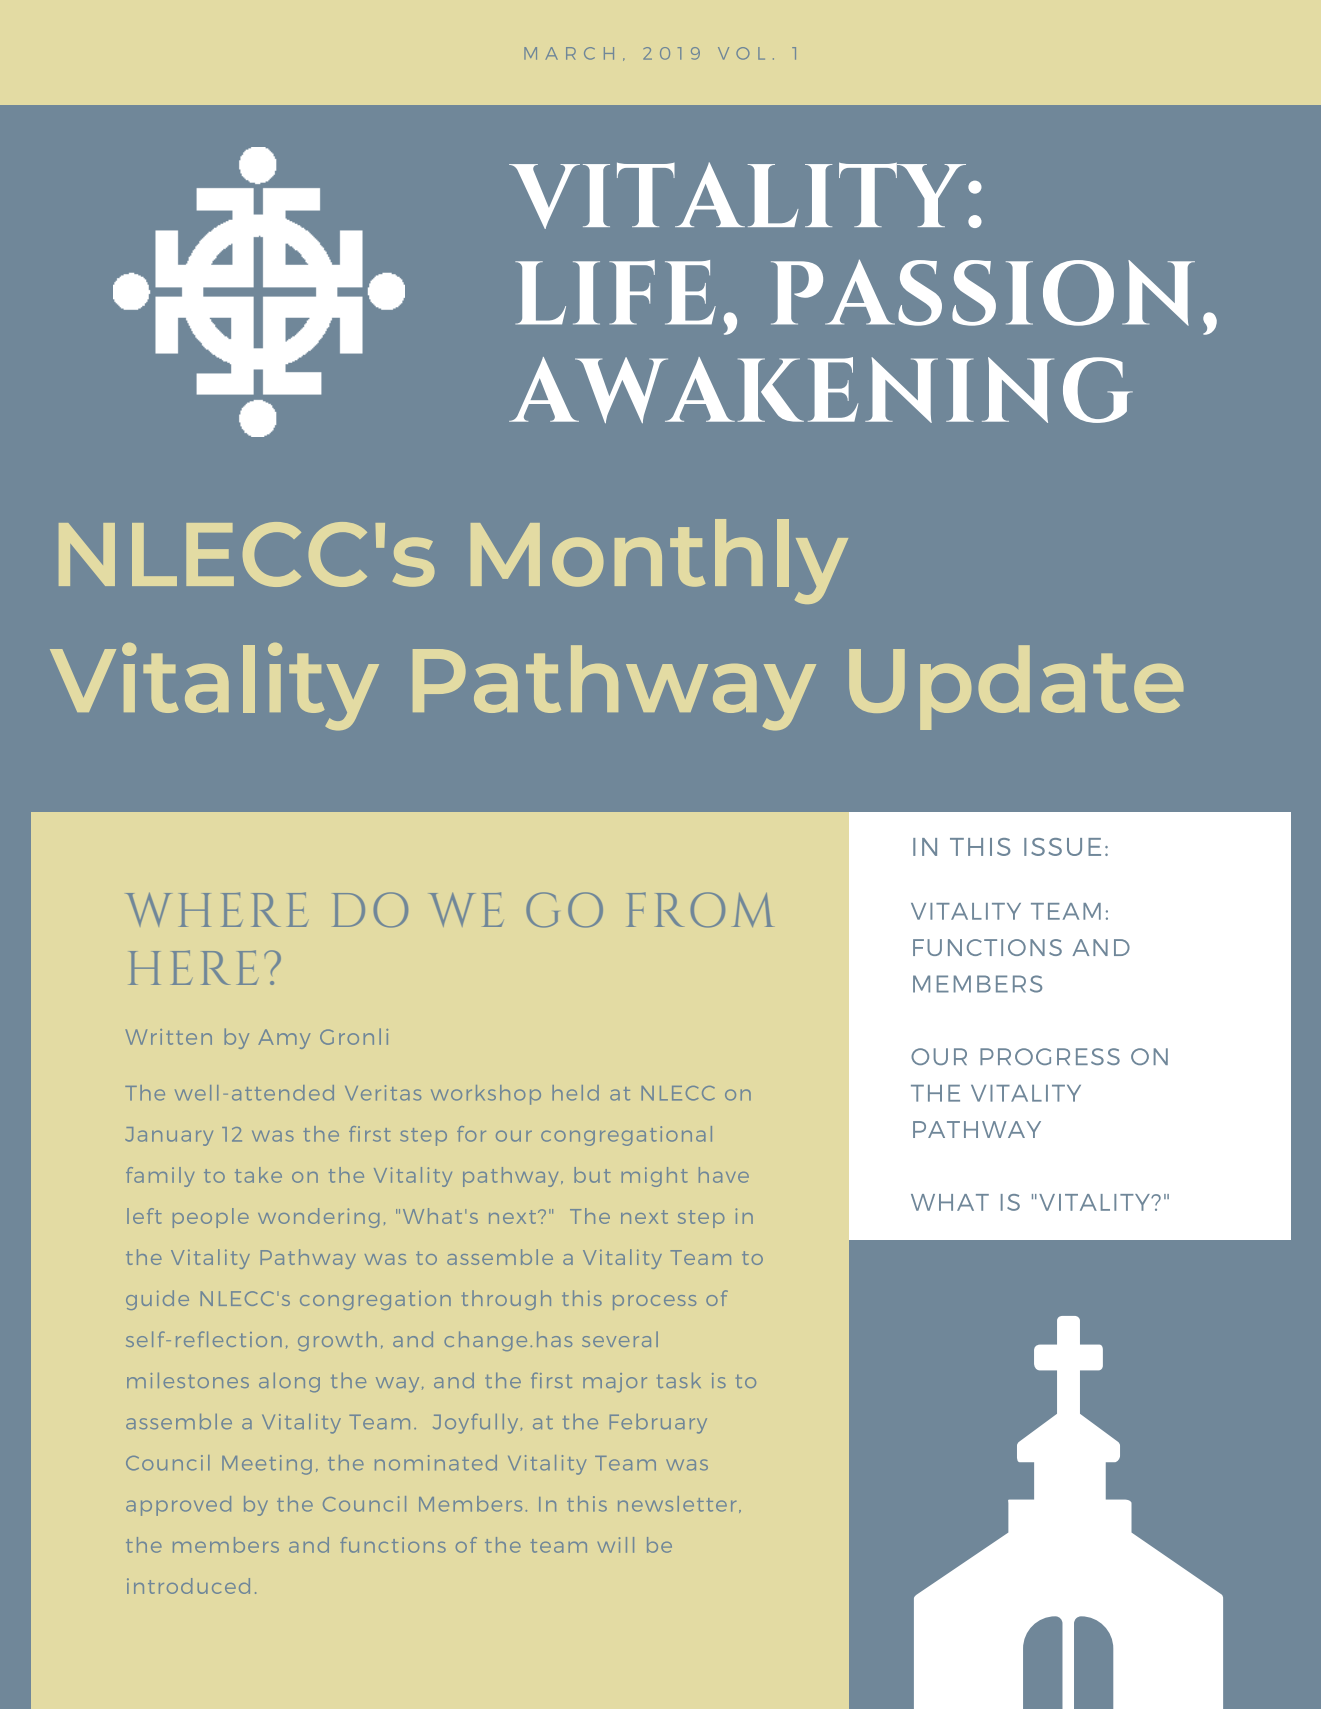 This image has height=1709, width=1321. I want to click on AWAKENING, so click(821, 390).
